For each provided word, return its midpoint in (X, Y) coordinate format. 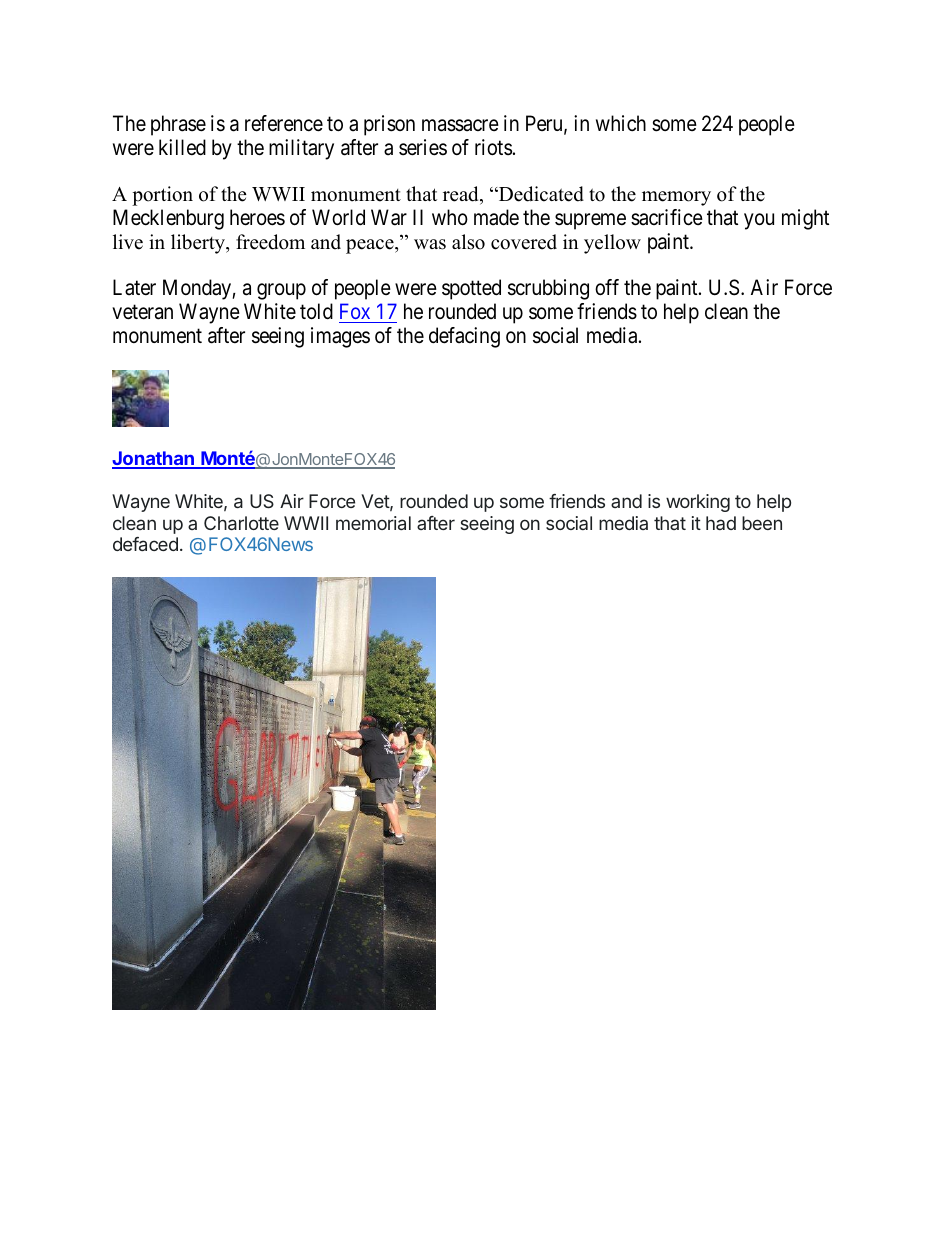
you (759, 221)
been (762, 523)
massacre (460, 125)
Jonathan (154, 459)
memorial (373, 523)
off (607, 287)
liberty (199, 244)
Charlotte (241, 523)
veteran (142, 312)
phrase (178, 125)
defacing (464, 337)
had (721, 523)
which (621, 123)
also (468, 242)
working (698, 503)
